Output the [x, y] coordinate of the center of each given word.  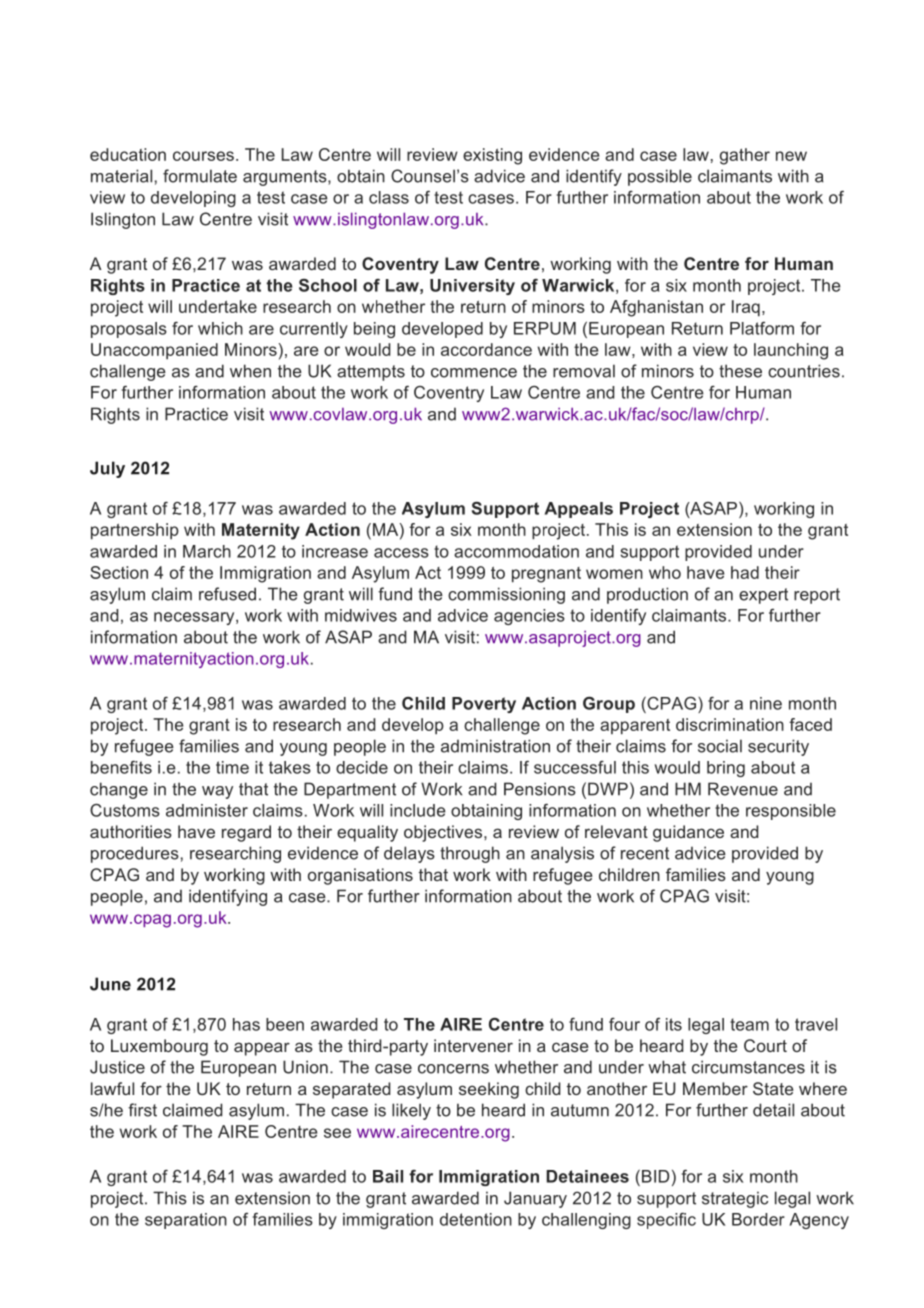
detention [476, 1219]
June [110, 984]
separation [186, 1221]
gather [745, 156]
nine [766, 703]
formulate [200, 176]
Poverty [484, 705]
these [740, 371]
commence [474, 373]
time [232, 767]
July [107, 469]
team [749, 1024]
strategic [735, 1199]
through [470, 854]
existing [492, 156]
